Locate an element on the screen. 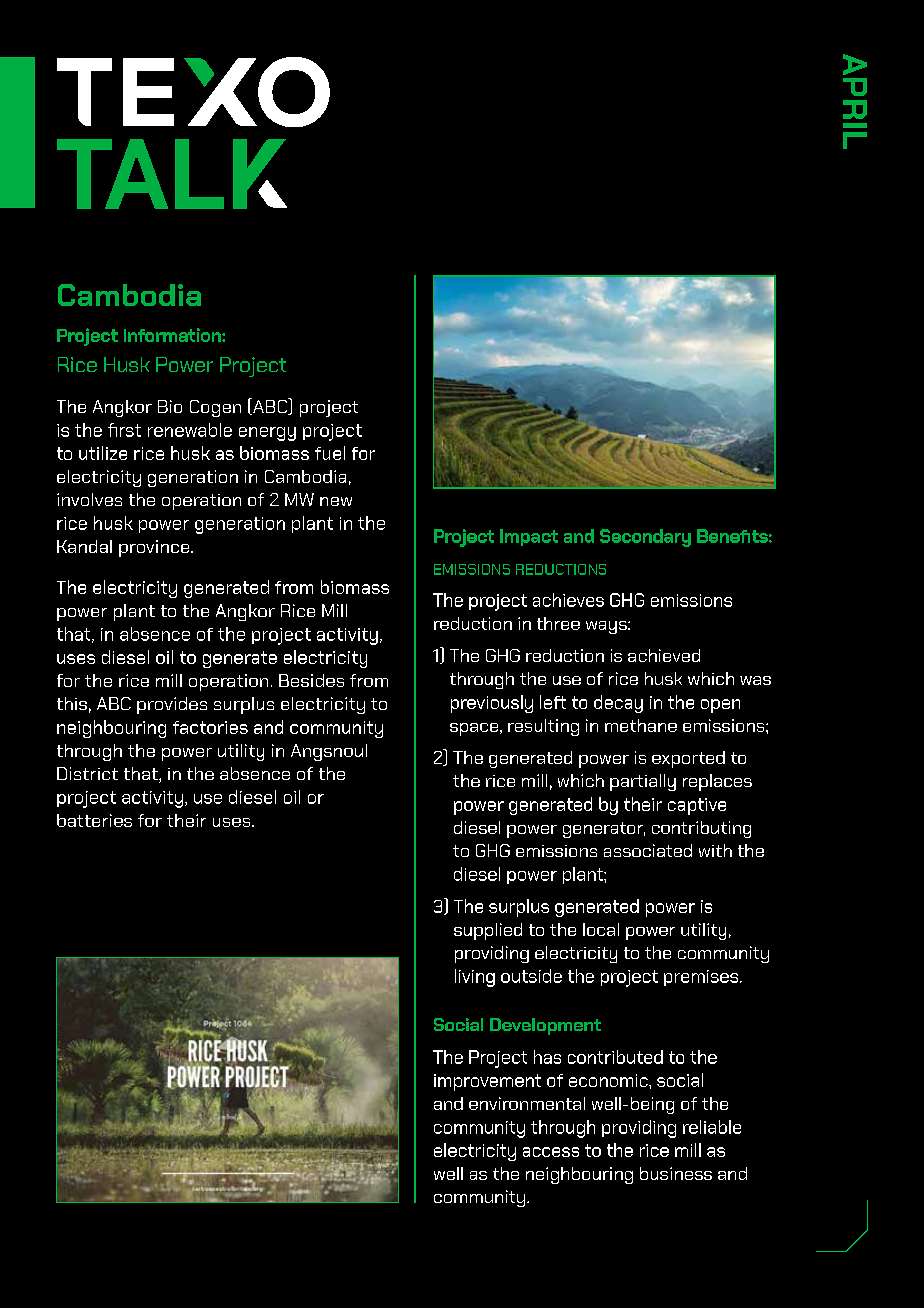 Image resolution: width=924 pixels, height=1308 pixels. factories is located at coordinates (210, 727).
